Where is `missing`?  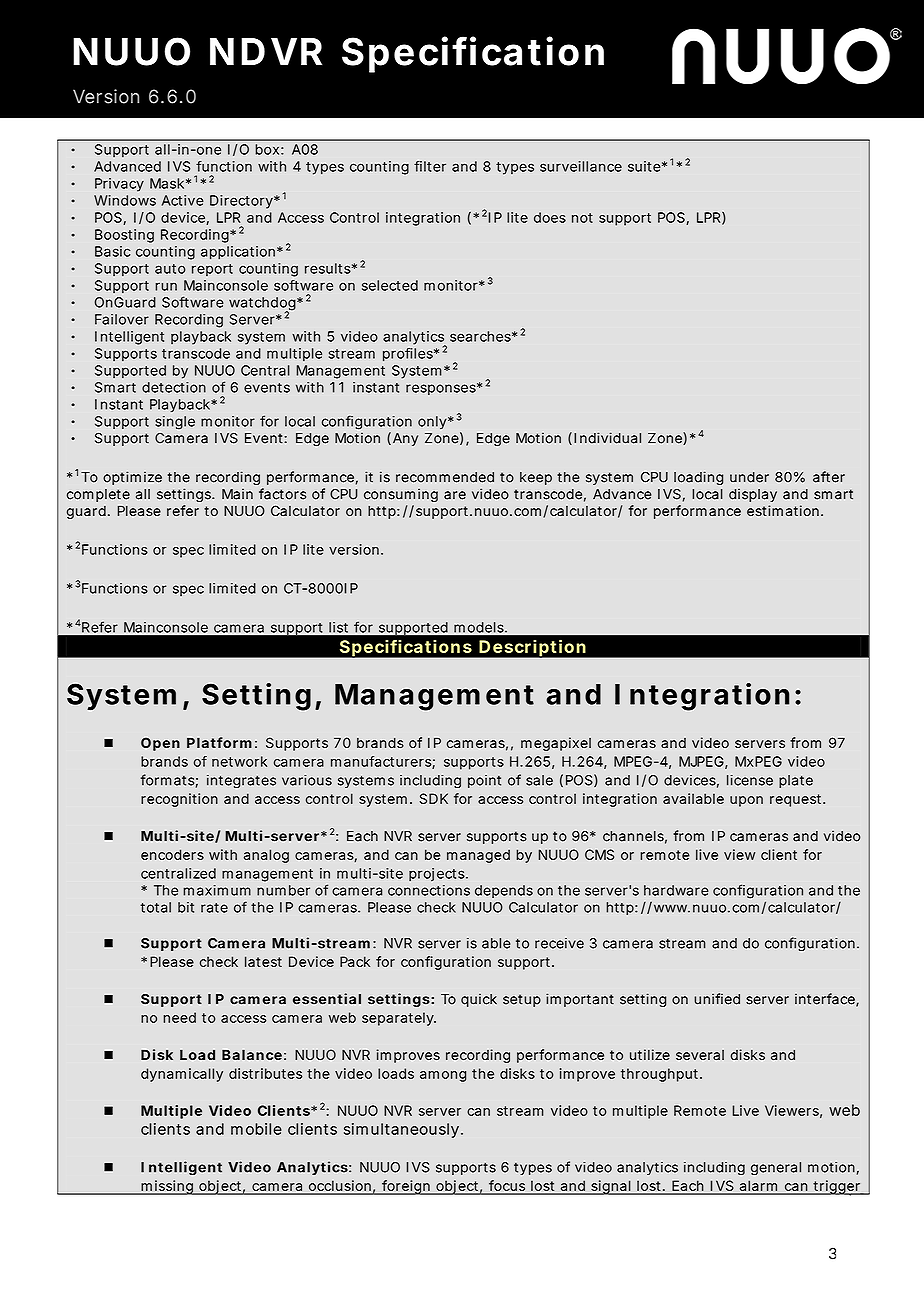 missing is located at coordinates (167, 1187).
